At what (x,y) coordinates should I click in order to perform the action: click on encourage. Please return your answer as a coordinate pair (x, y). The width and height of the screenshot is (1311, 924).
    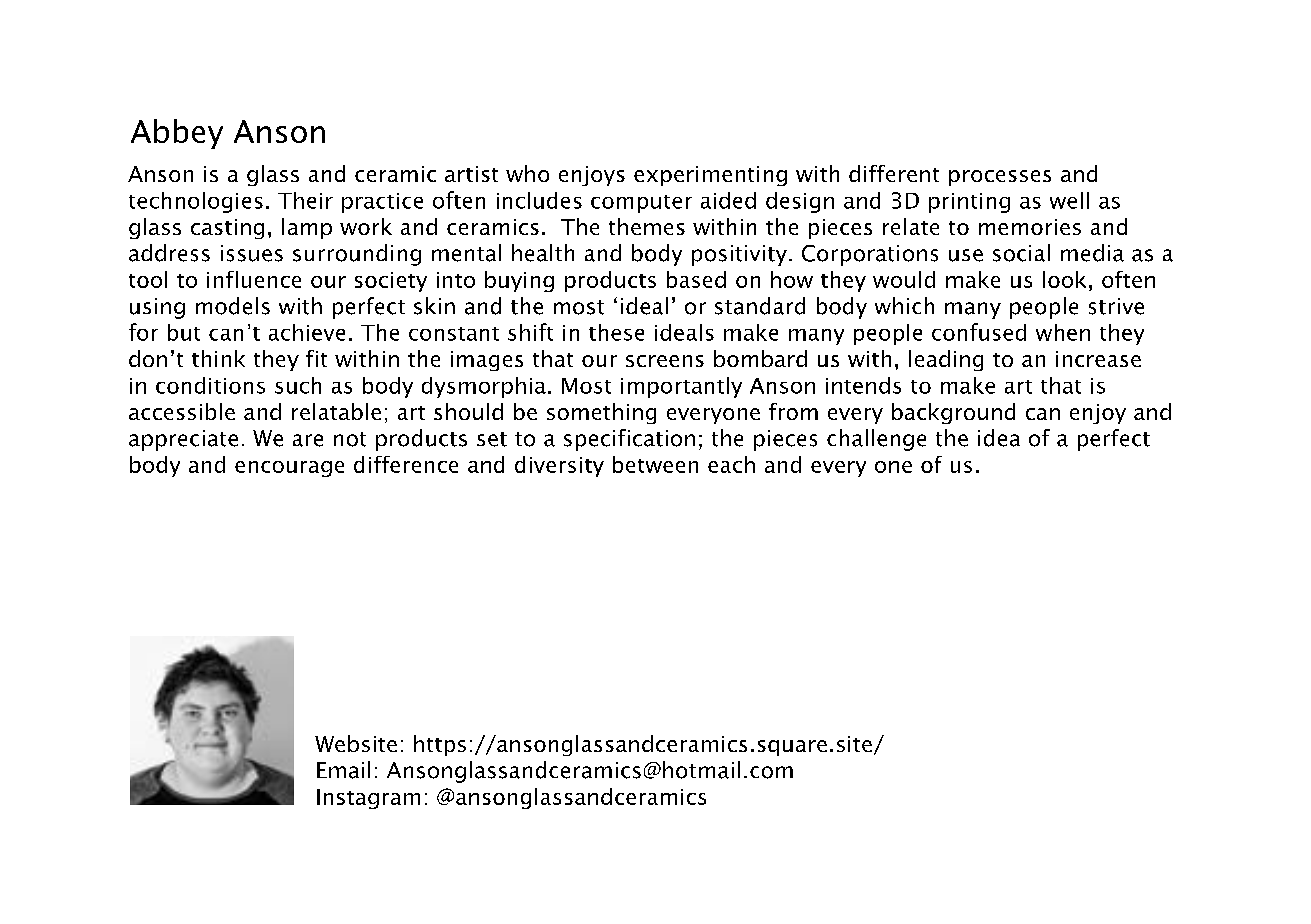
    Looking at the image, I should click on (289, 469).
